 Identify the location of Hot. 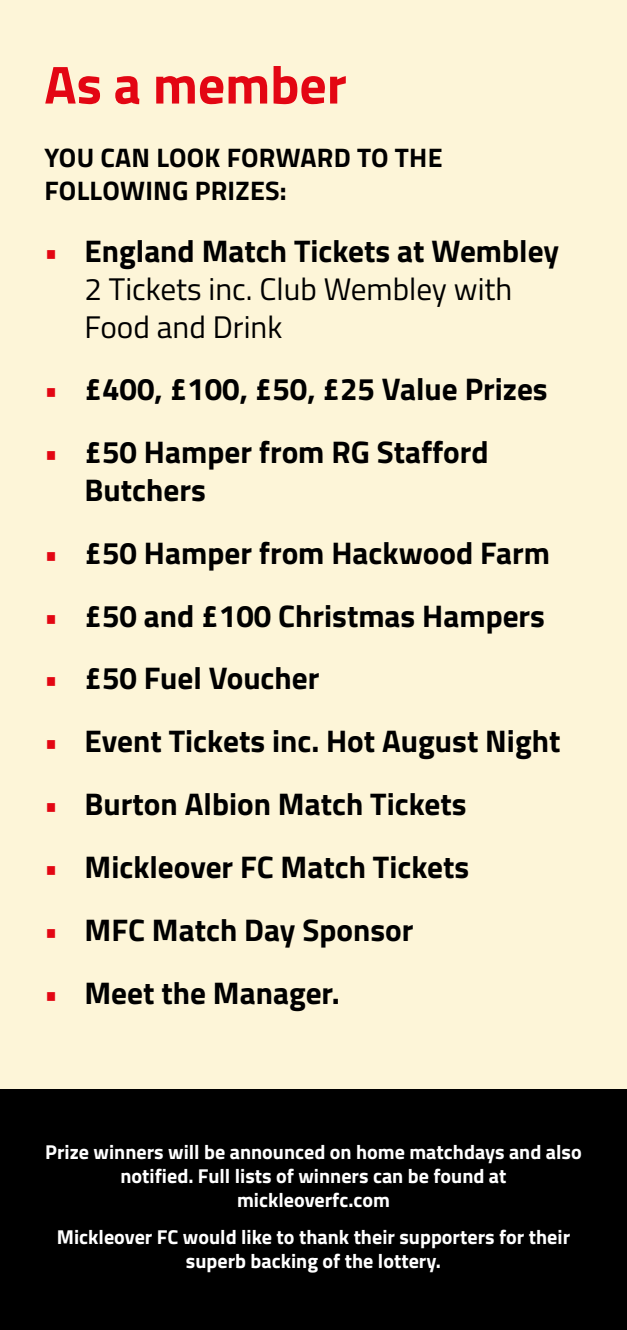
(351, 741).
